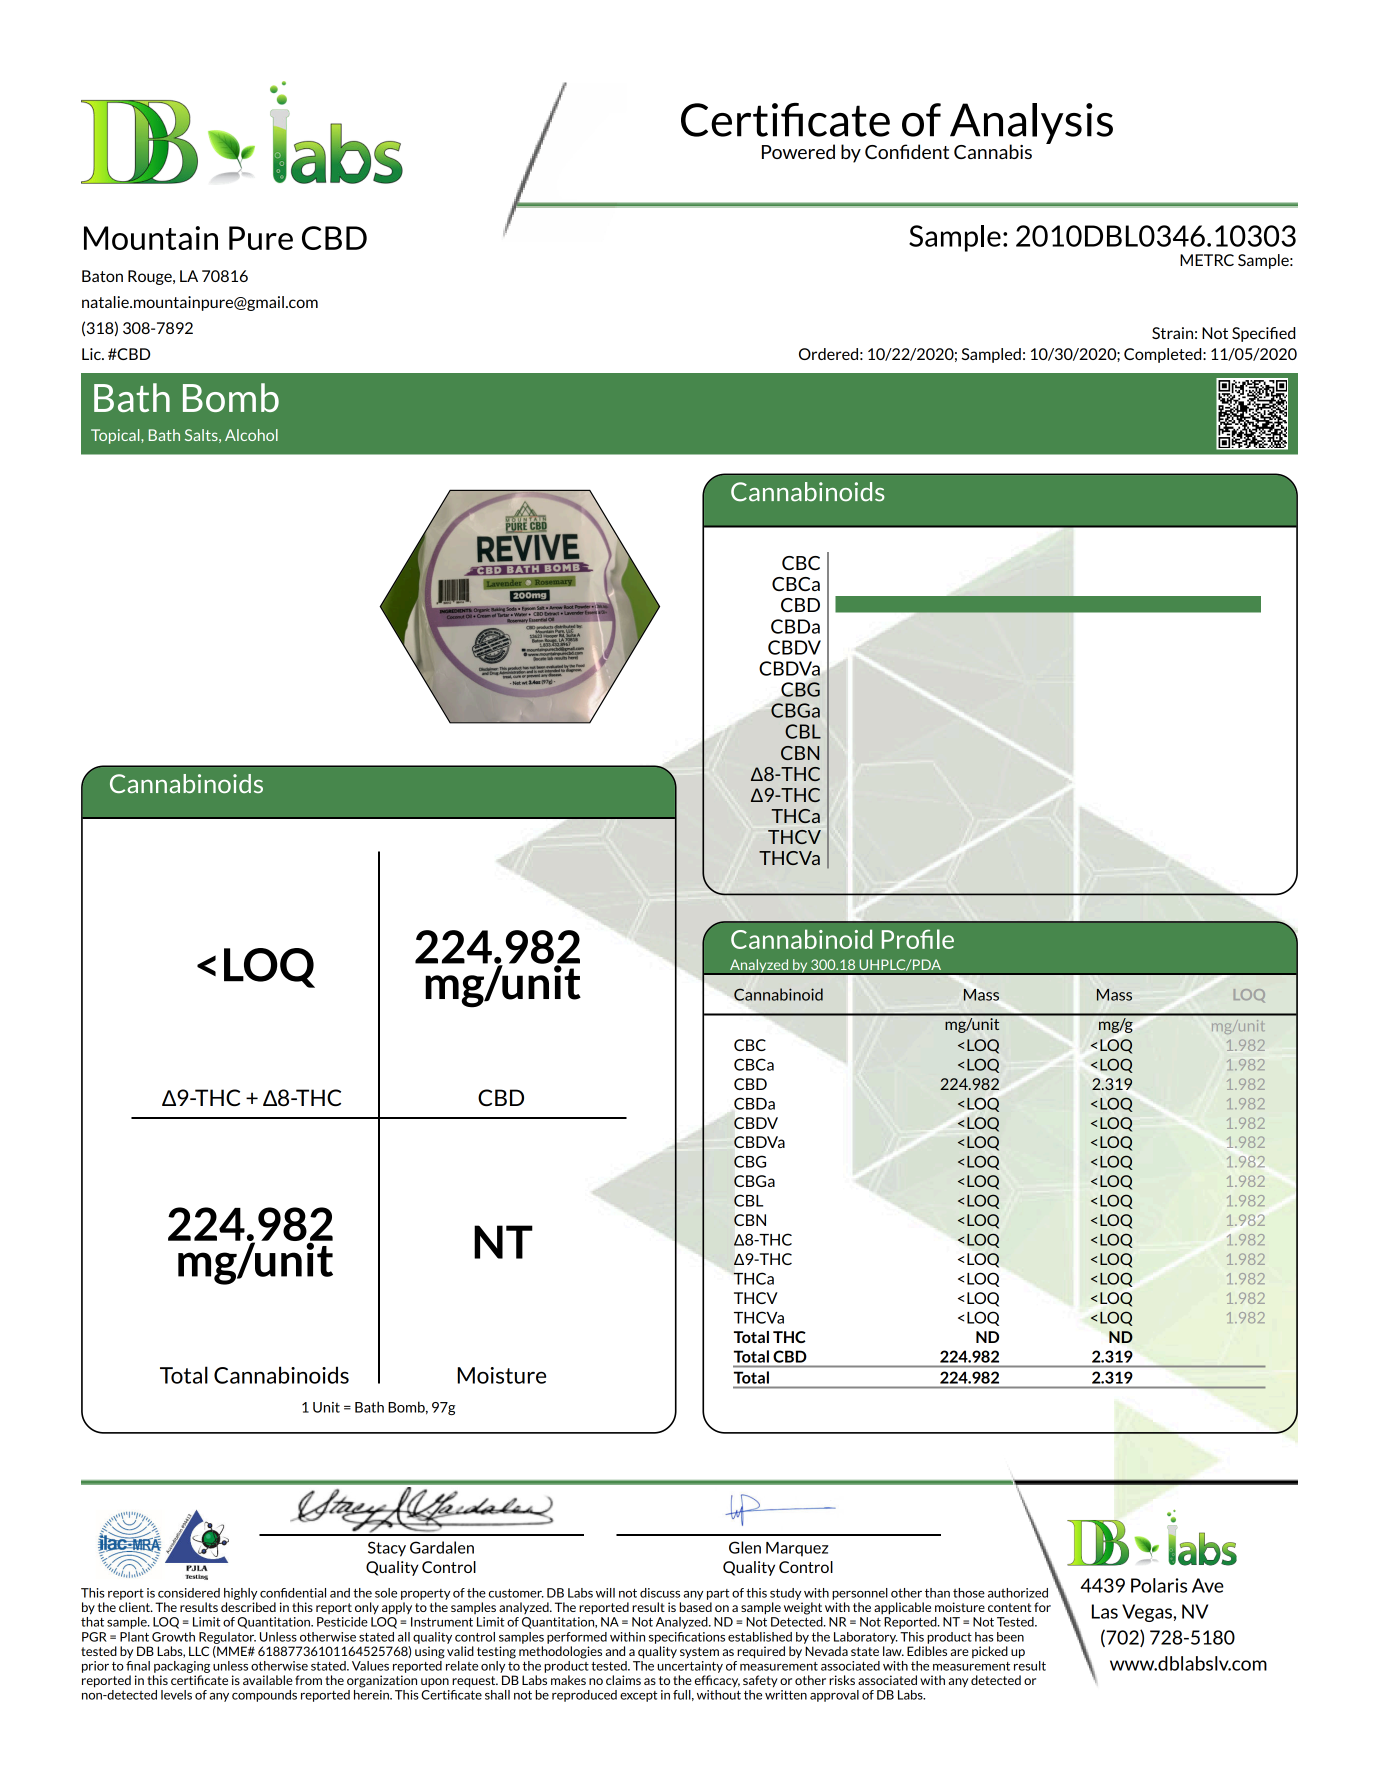  Describe the element at coordinates (251, 435) in the document. I see `Alcohol` at that location.
